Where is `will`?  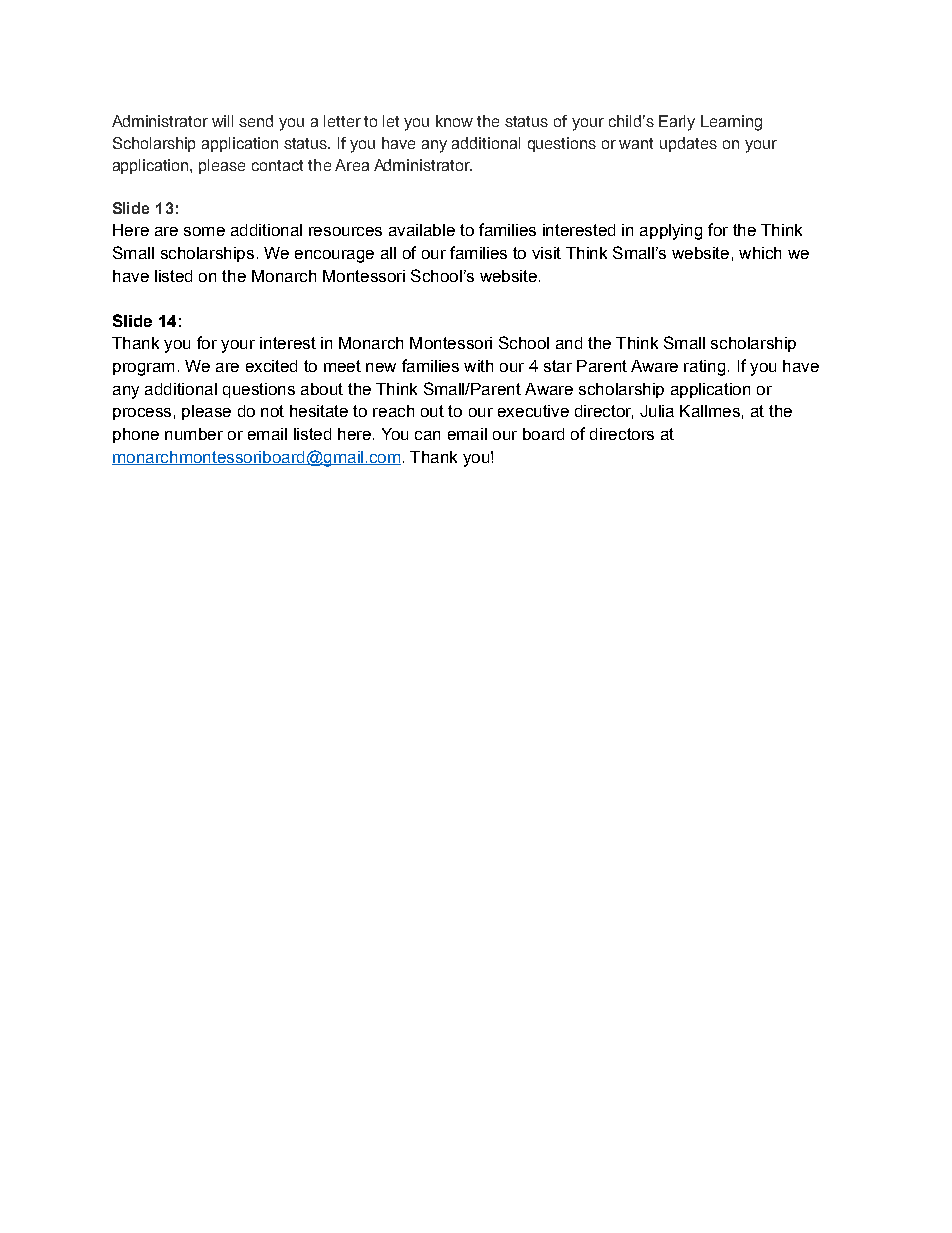 will is located at coordinates (222, 121).
